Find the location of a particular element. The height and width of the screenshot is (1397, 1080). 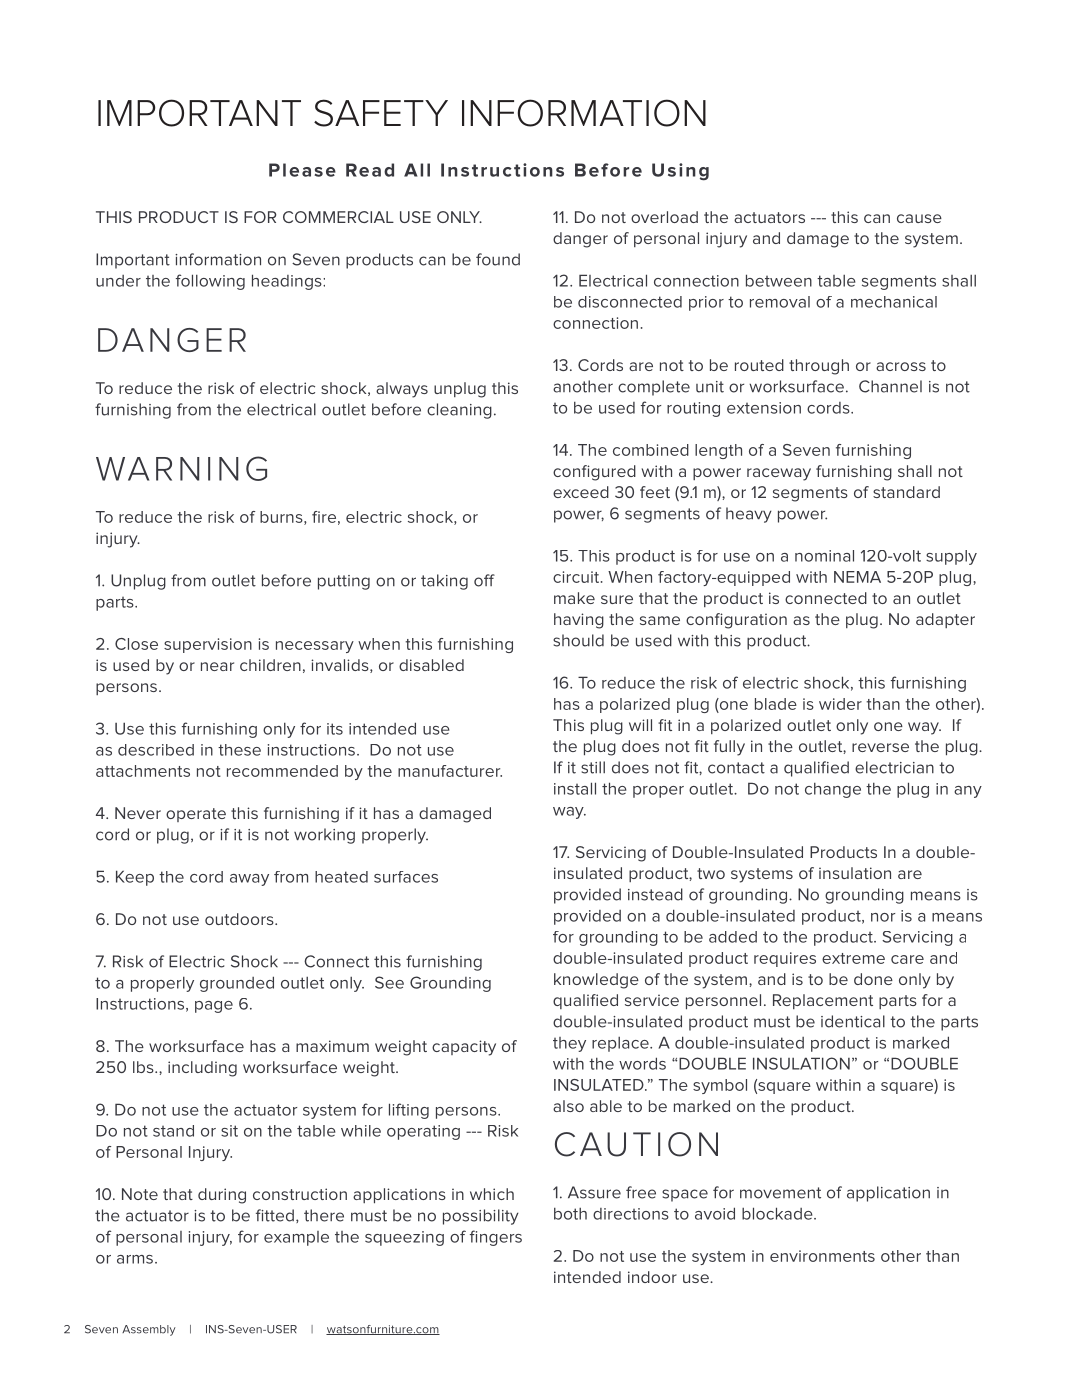

make is located at coordinates (574, 598).
